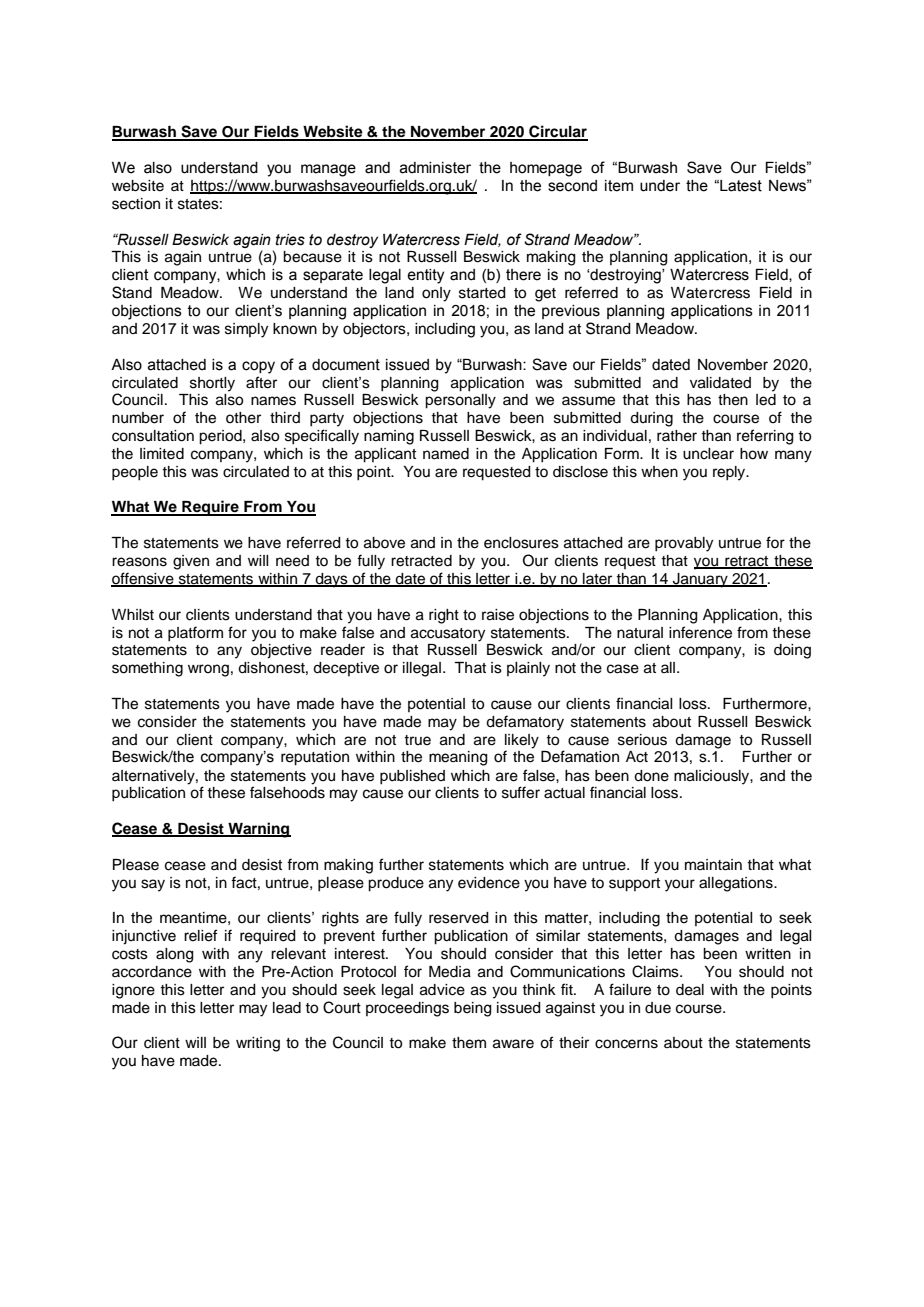 This screenshot has height=1307, width=924. What do you see at coordinates (136, 204) in the screenshot?
I see `section` at bounding box center [136, 204].
